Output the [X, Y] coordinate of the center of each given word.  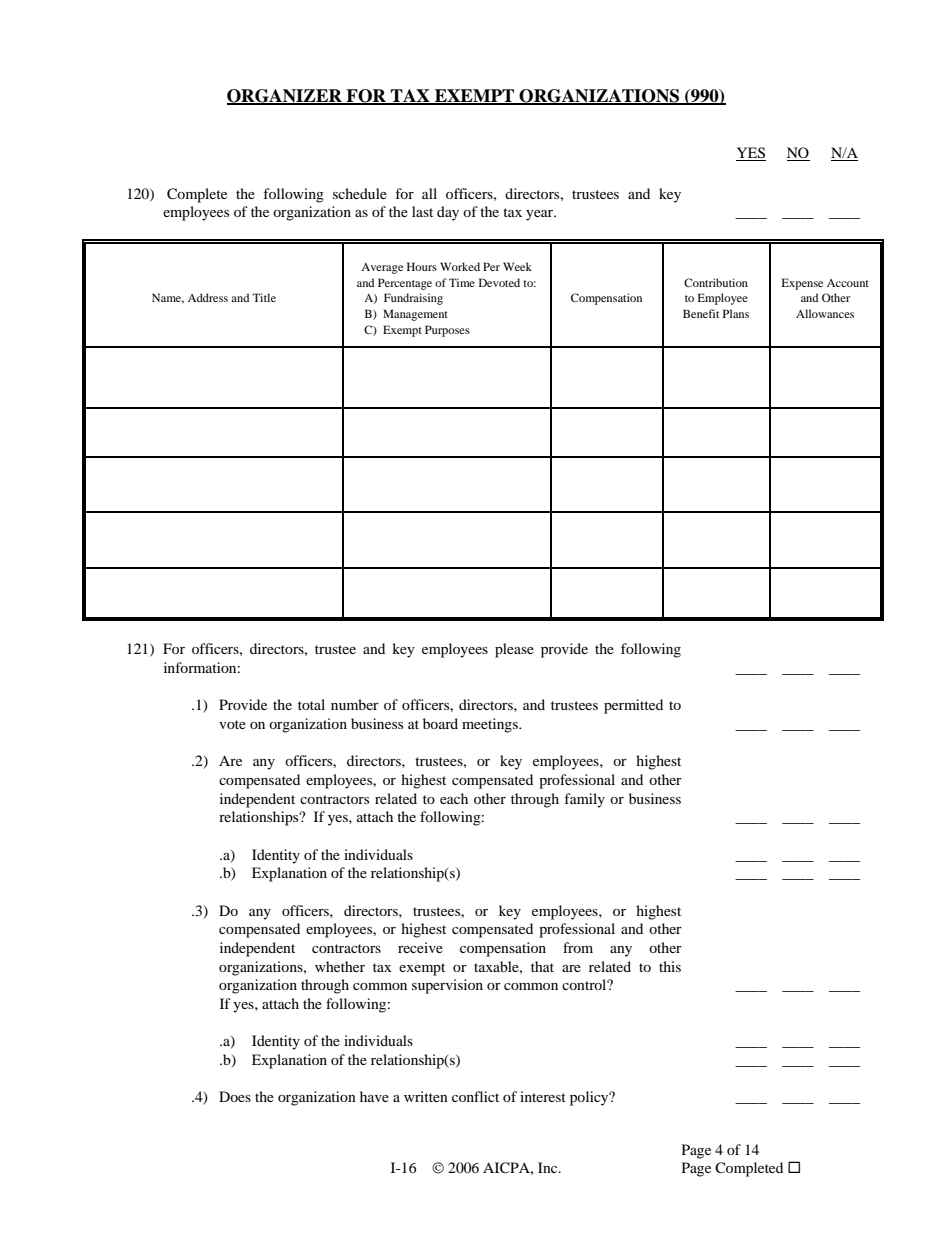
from [578, 947]
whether [340, 966]
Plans [736, 313]
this [670, 966]
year [541, 215]
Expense [802, 284]
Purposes [447, 331]
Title [264, 297]
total [311, 704]
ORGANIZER [285, 96]
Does [235, 1096]
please [514, 650]
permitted [633, 706]
